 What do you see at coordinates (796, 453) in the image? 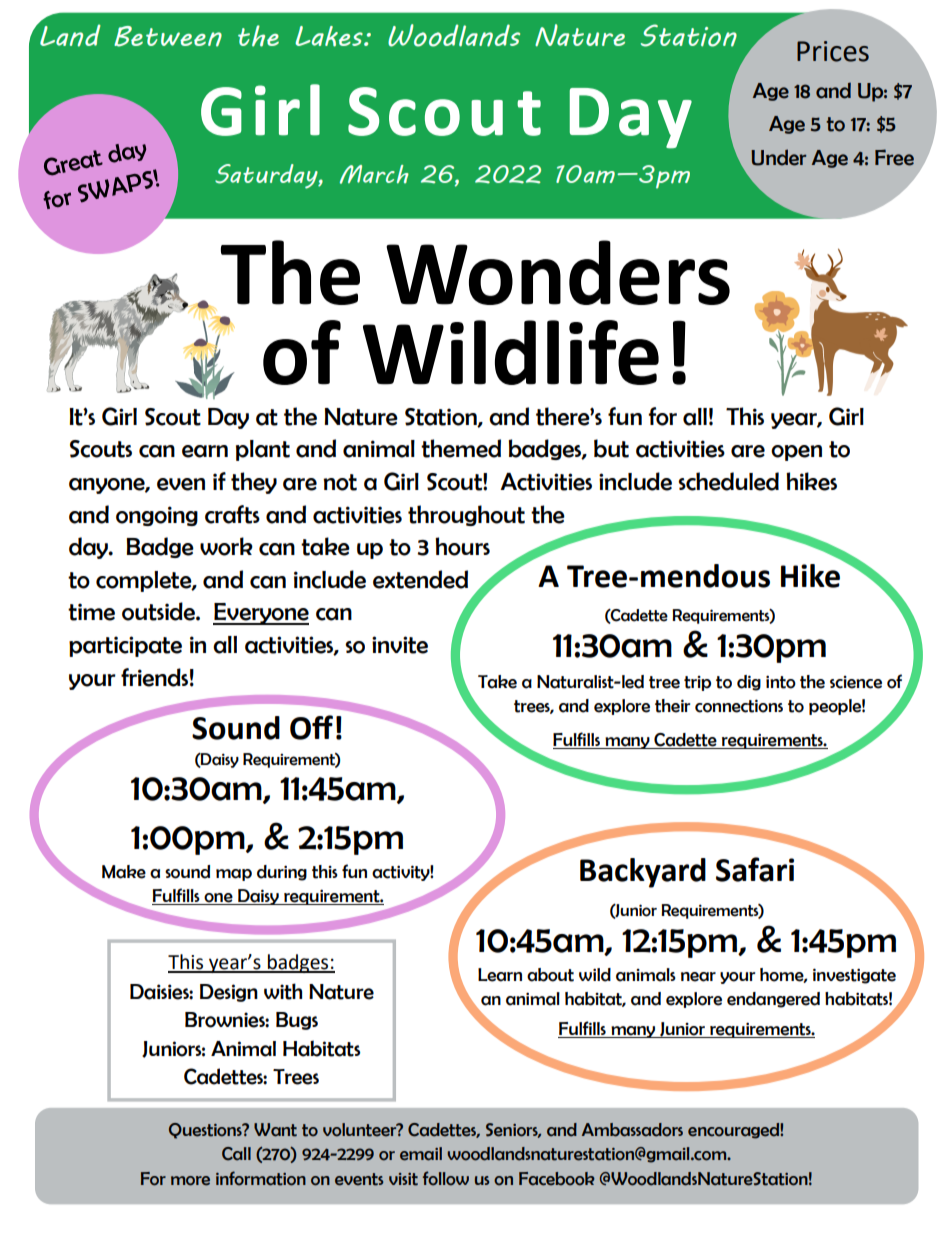
I see `open` at bounding box center [796, 453].
